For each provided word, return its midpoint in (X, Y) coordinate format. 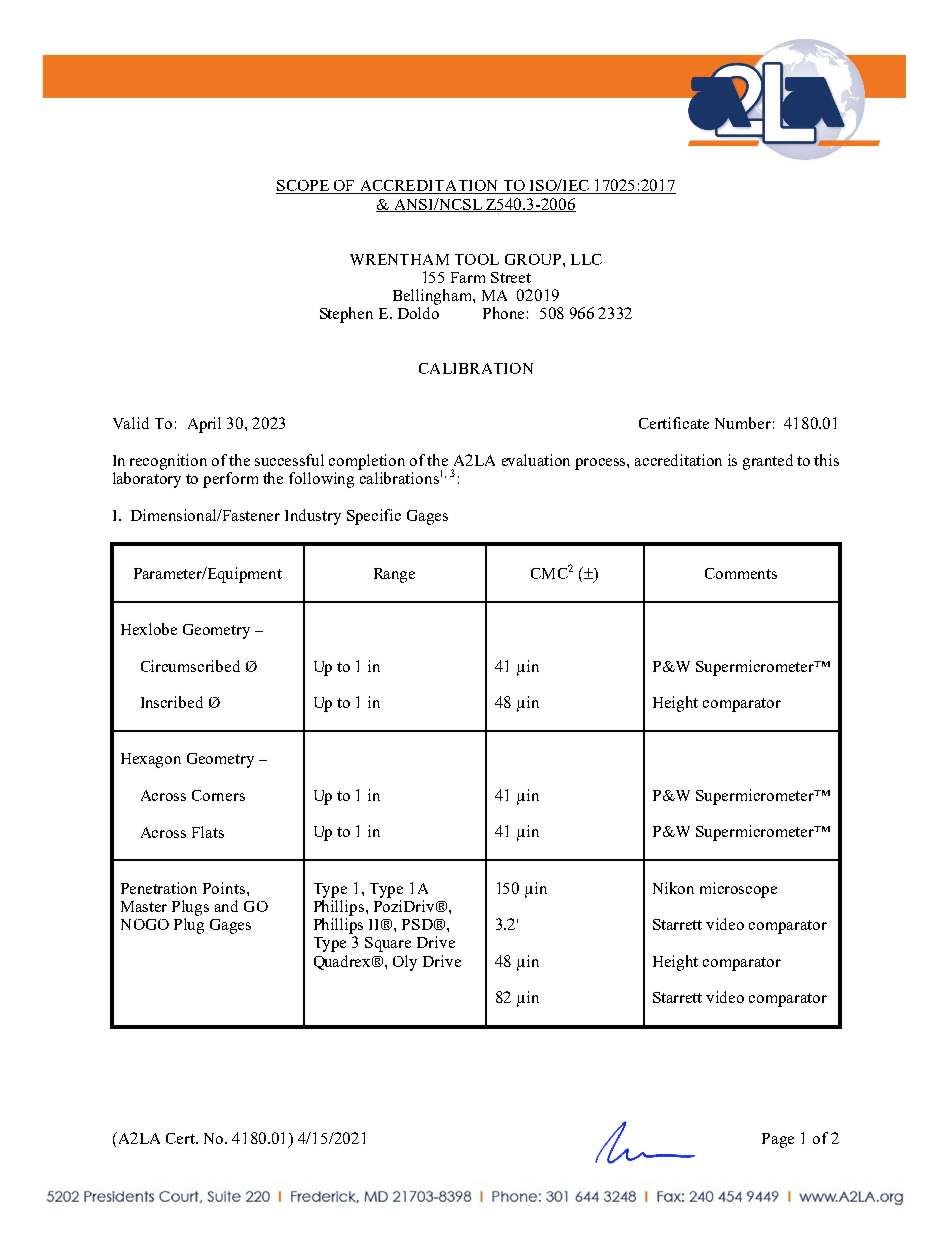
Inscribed (172, 702)
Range (394, 575)
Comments (741, 573)
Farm (468, 277)
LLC (586, 259)
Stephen (346, 315)
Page (778, 1140)
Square (388, 944)
